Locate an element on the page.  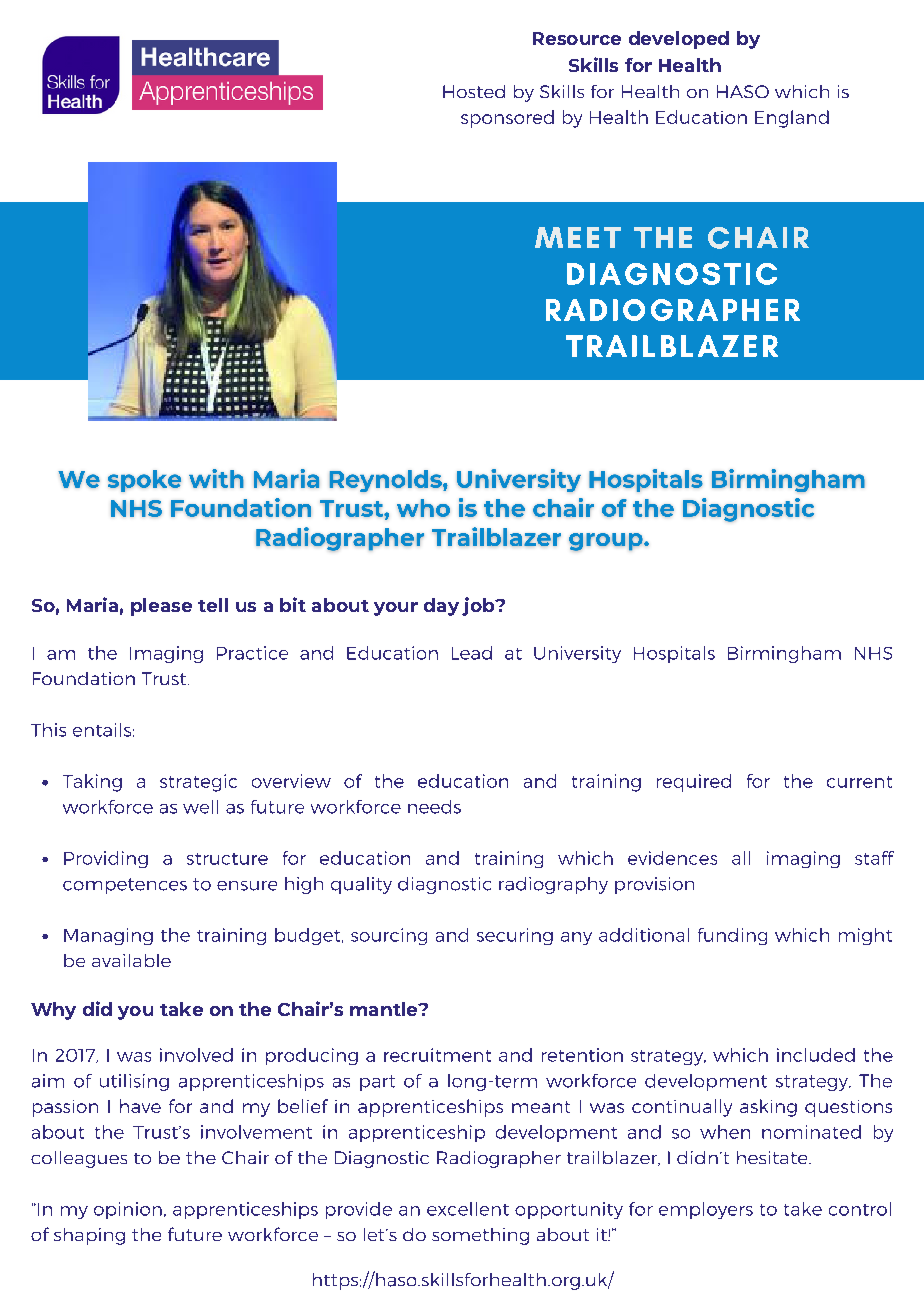
NHS is located at coordinates (873, 653).
